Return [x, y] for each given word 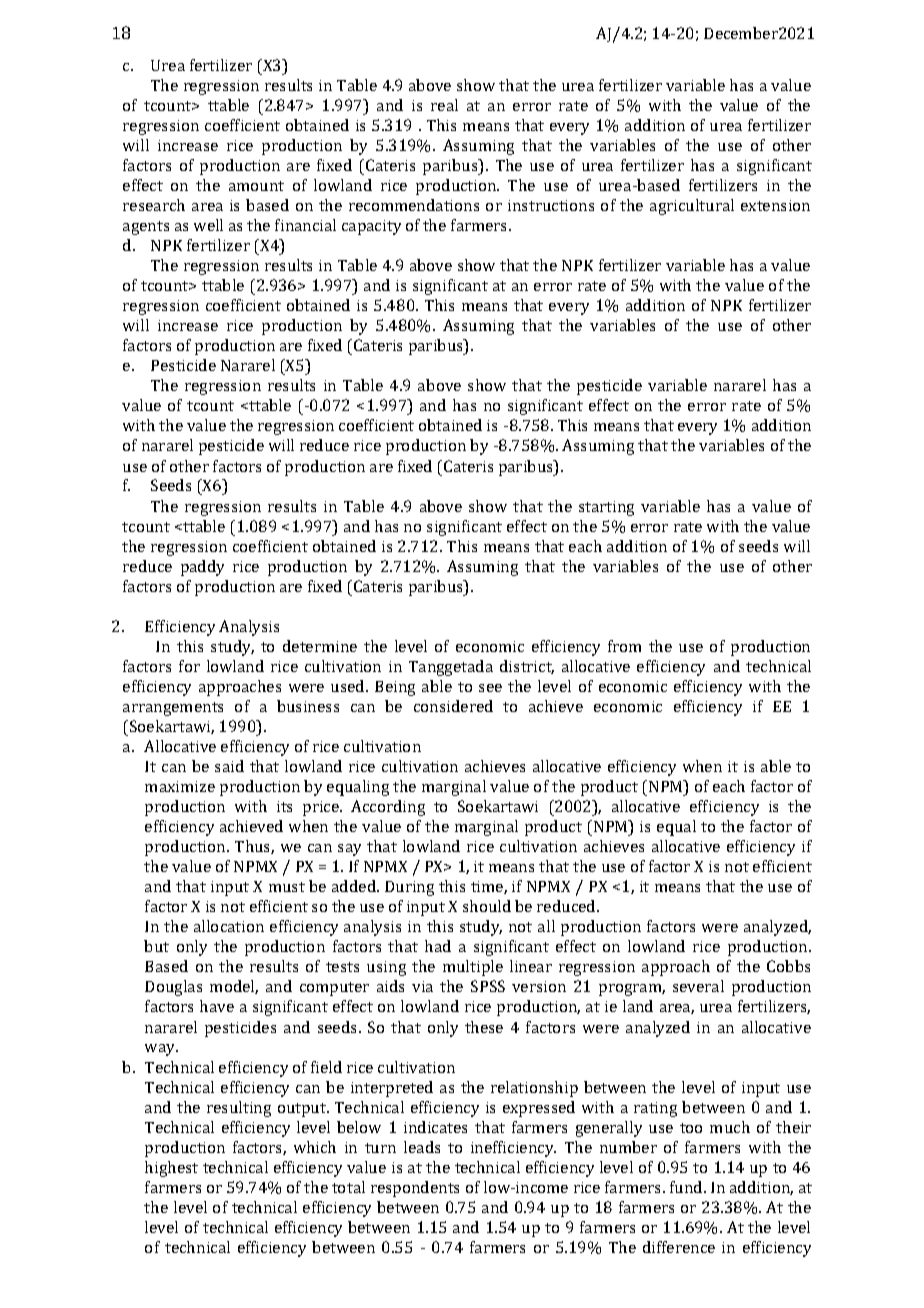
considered [453, 706]
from [624, 646]
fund [687, 1187]
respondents [415, 1189]
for [189, 666]
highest [171, 1169]
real [444, 105]
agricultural [692, 207]
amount [256, 186]
